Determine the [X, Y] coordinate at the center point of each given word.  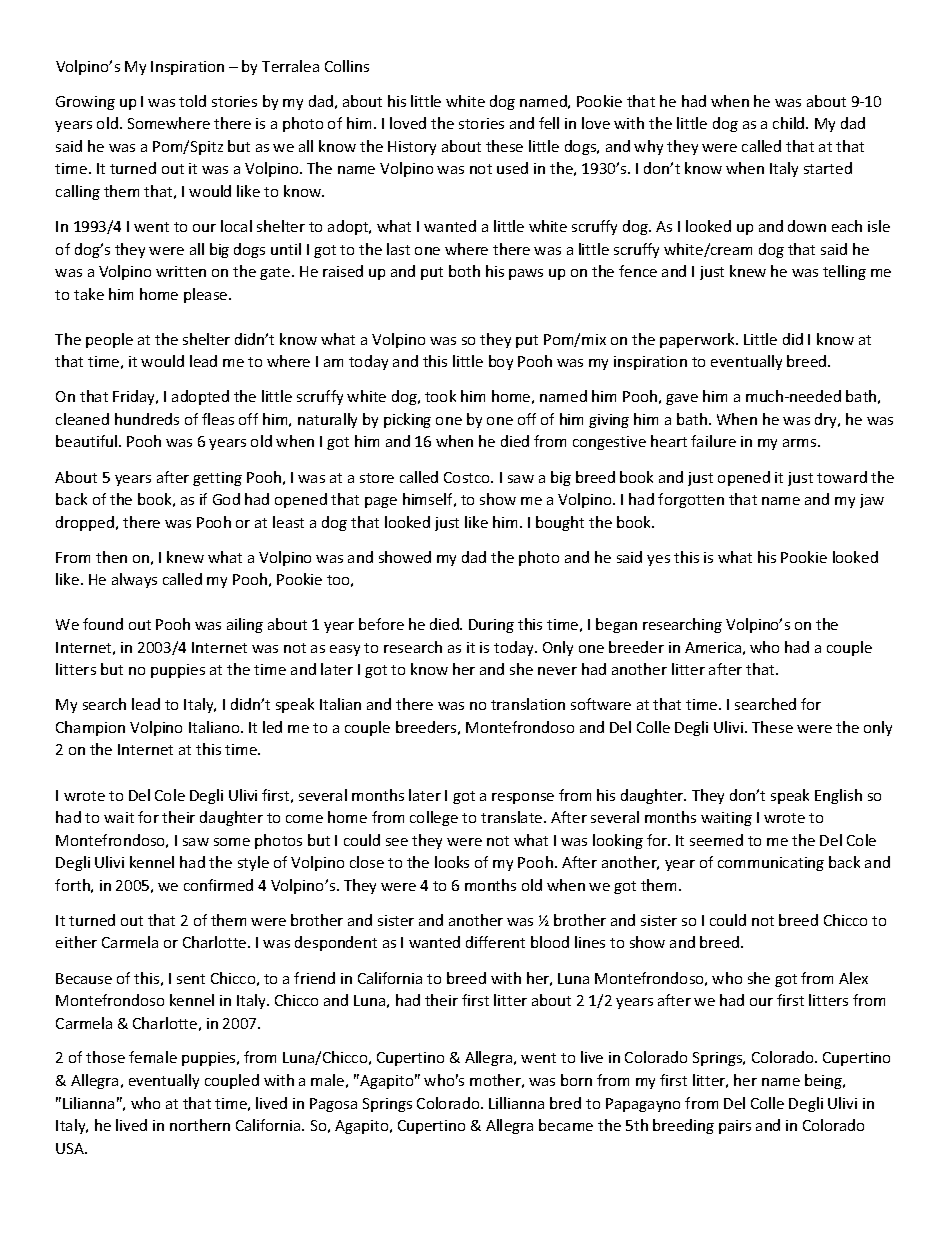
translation [528, 704]
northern [200, 1125]
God [226, 499]
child [790, 123]
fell [549, 123]
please [207, 295]
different [495, 942]
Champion [90, 728]
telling [844, 272]
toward [842, 477]
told [192, 101]
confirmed [218, 885]
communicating [771, 864]
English [838, 796]
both [464, 271]
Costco [468, 477]
